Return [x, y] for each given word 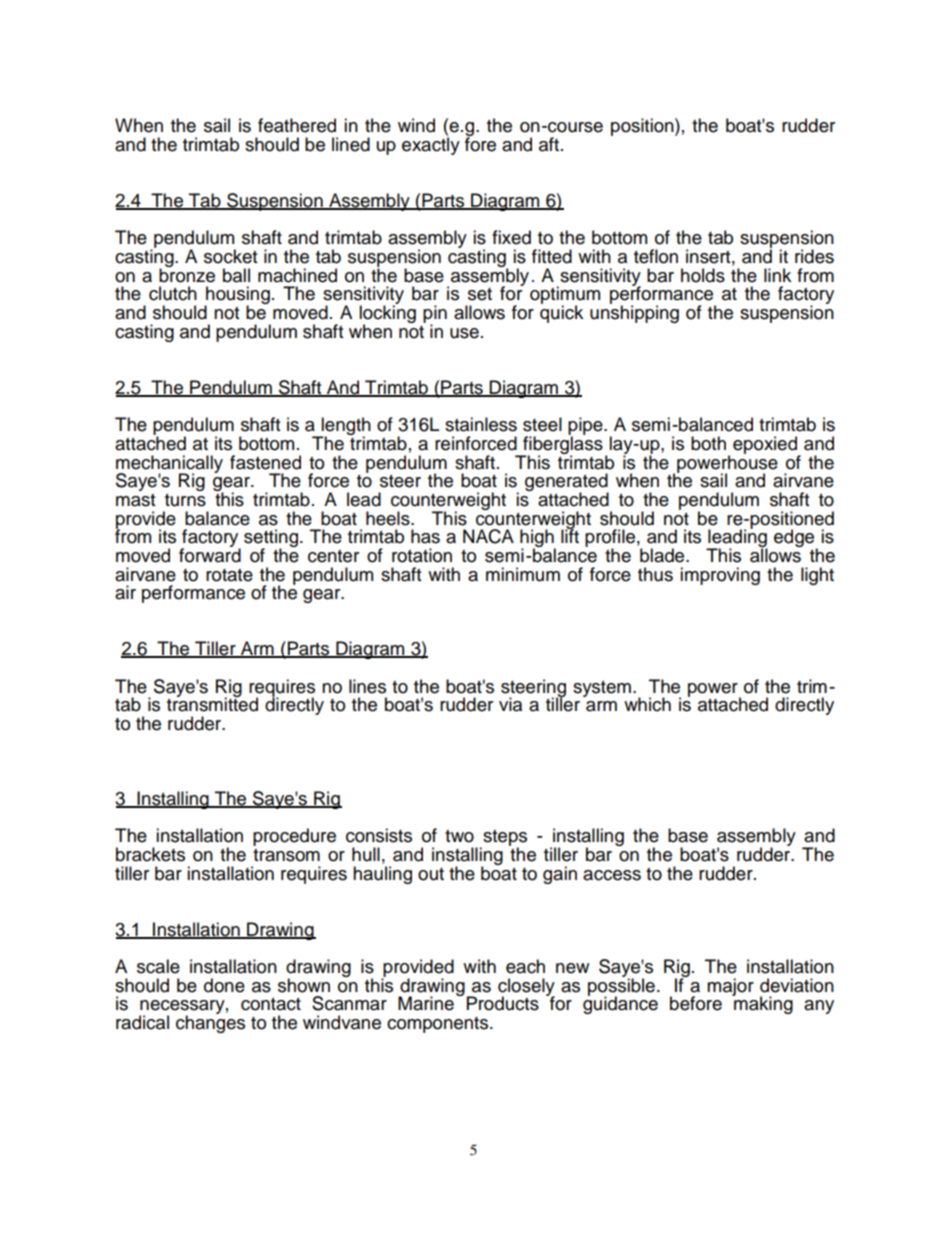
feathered [297, 125]
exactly [431, 145]
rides [814, 256]
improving [720, 576]
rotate [229, 575]
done [224, 985]
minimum [523, 574]
